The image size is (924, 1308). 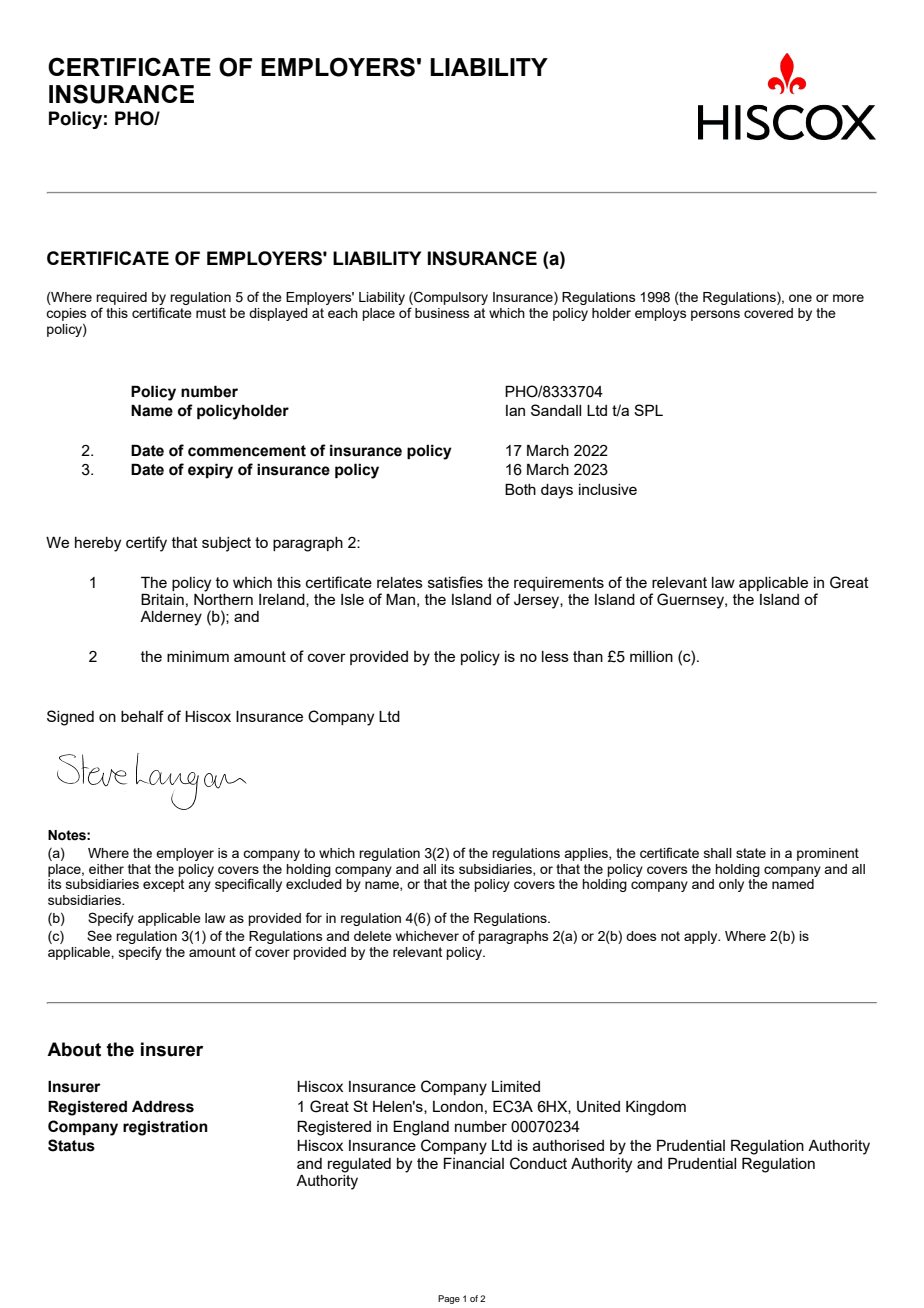 What do you see at coordinates (651, 656) in the document?
I see `million` at bounding box center [651, 656].
